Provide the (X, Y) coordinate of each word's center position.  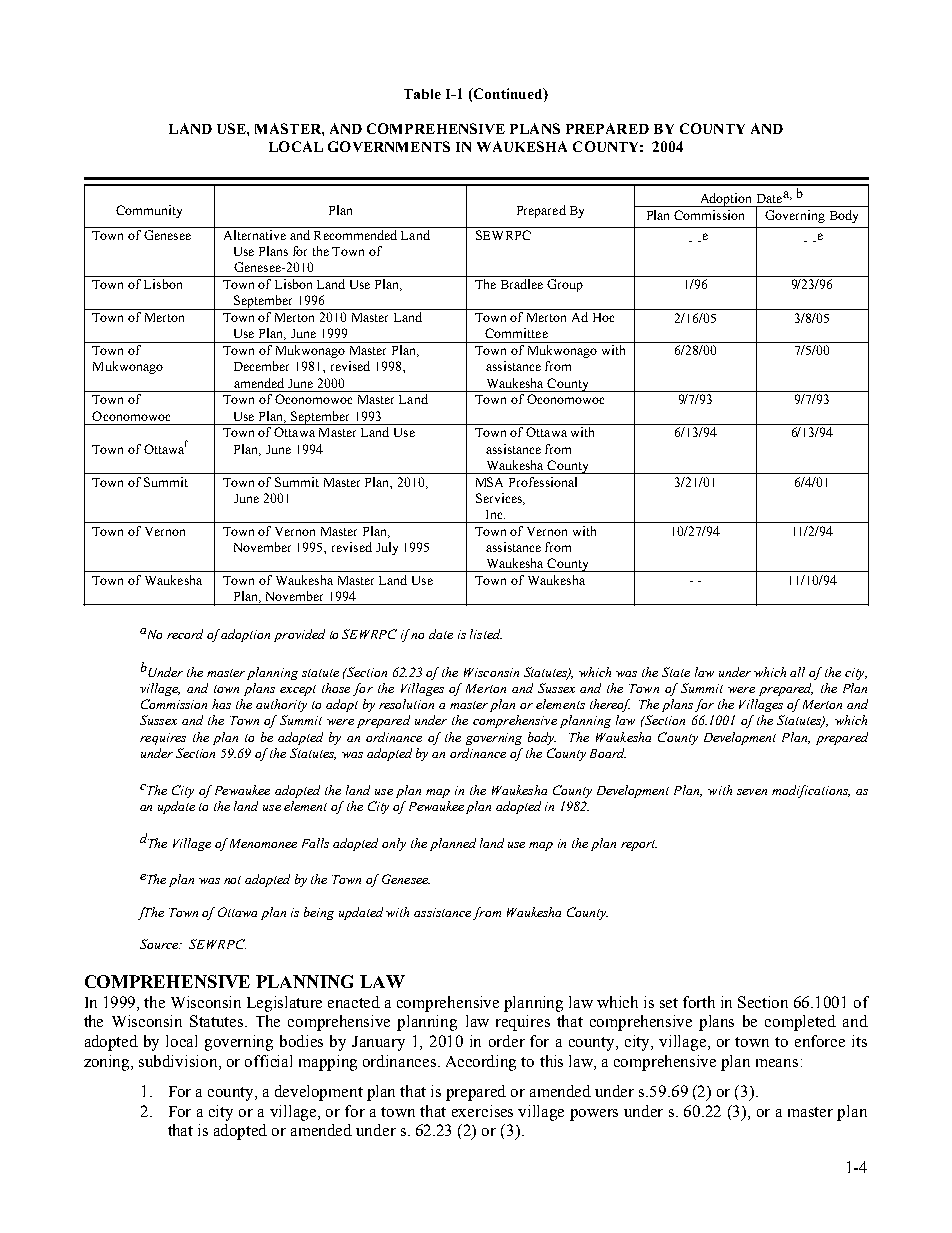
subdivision (179, 1061)
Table (422, 94)
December (261, 366)
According (481, 1063)
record (185, 634)
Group (565, 285)
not (232, 880)
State (676, 672)
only (394, 844)
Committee (516, 333)
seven (752, 792)
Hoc (603, 317)
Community (149, 211)
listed (486, 634)
